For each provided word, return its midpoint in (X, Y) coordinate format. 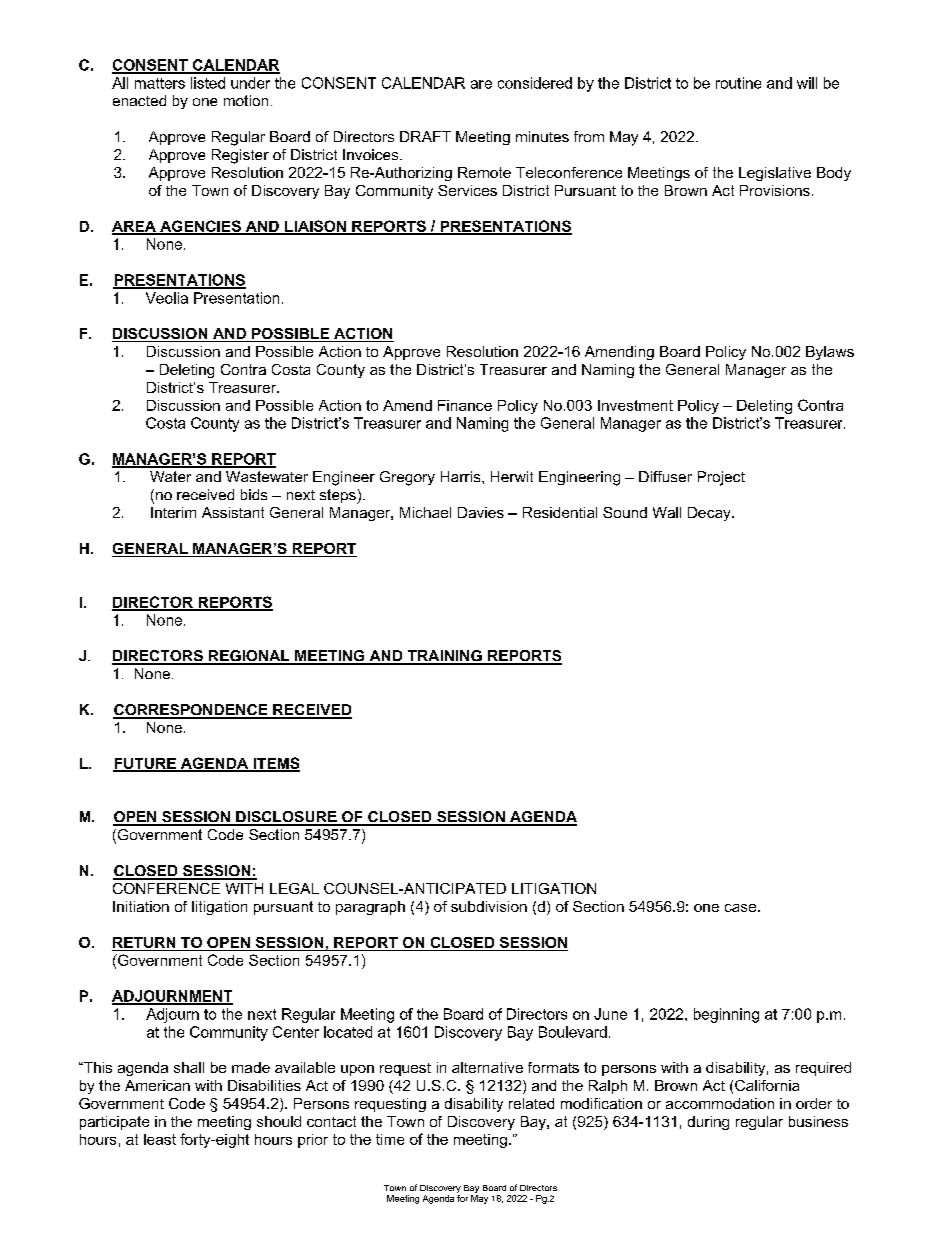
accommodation (720, 1103)
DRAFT (425, 136)
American (157, 1085)
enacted (139, 100)
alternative (487, 1067)
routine (738, 83)
